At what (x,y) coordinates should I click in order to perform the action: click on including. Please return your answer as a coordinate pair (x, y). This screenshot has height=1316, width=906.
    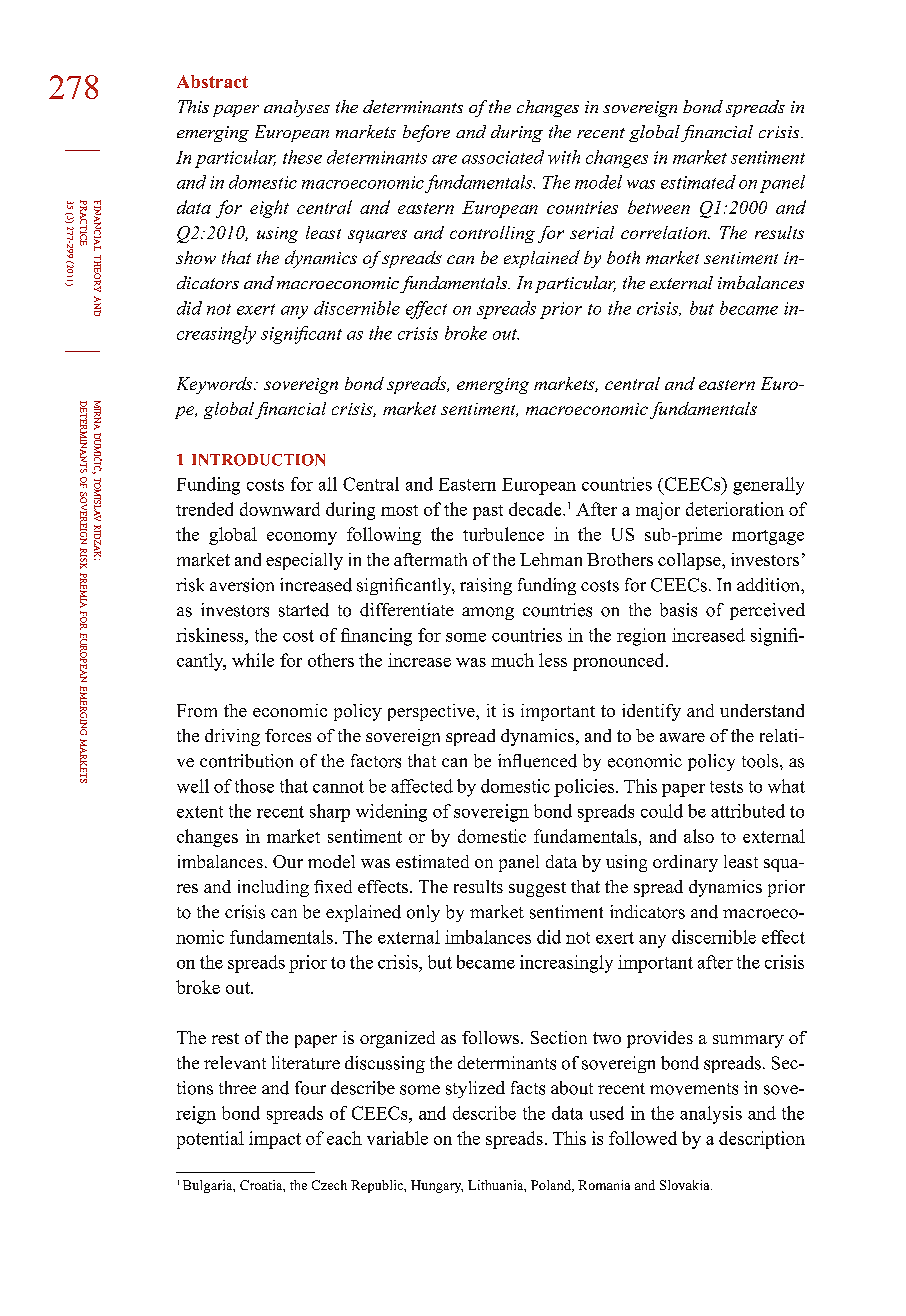
    Looking at the image, I should click on (273, 888).
